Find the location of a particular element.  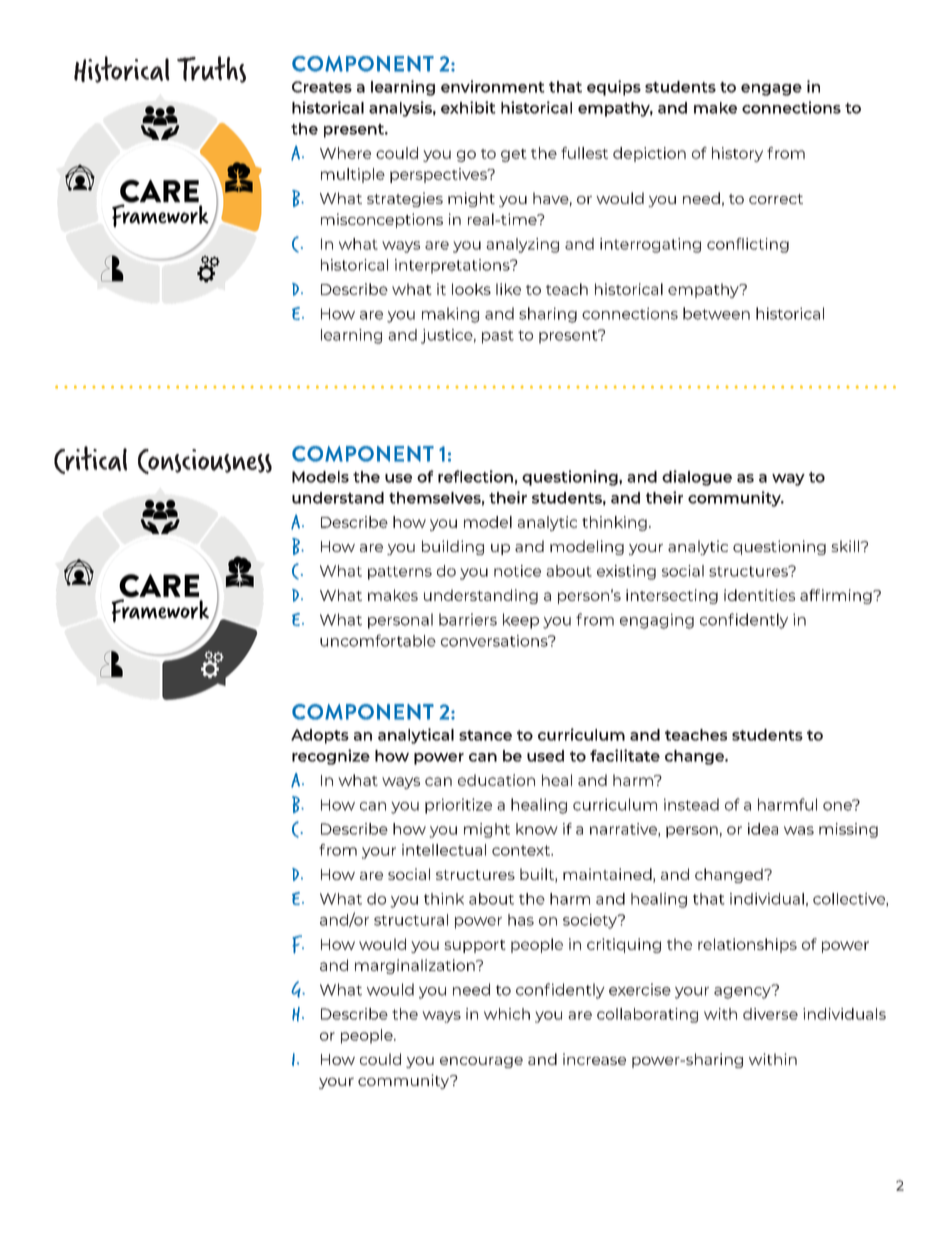

exhibit is located at coordinates (468, 107).
